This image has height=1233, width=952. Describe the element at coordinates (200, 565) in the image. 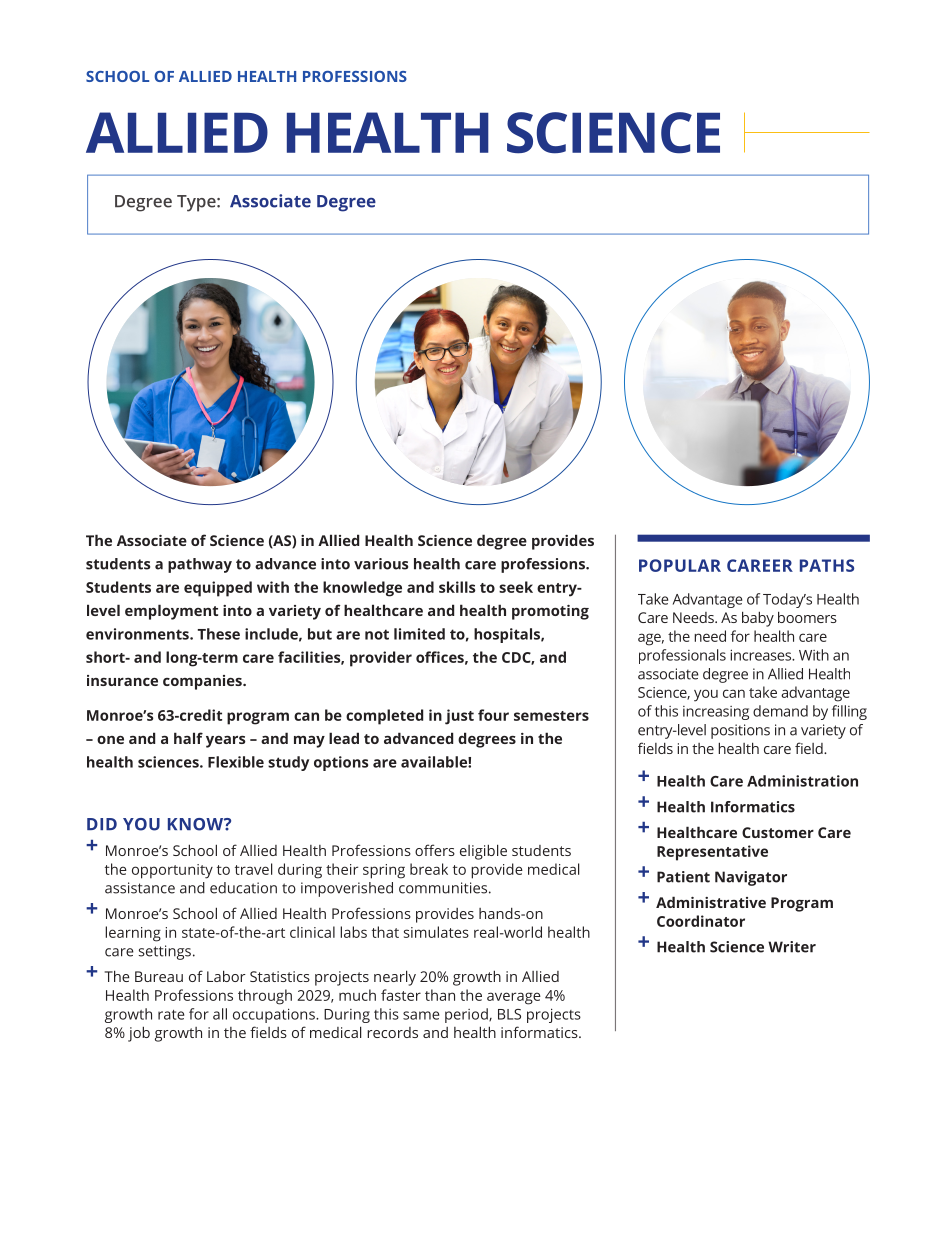

I see `pathway` at that location.
